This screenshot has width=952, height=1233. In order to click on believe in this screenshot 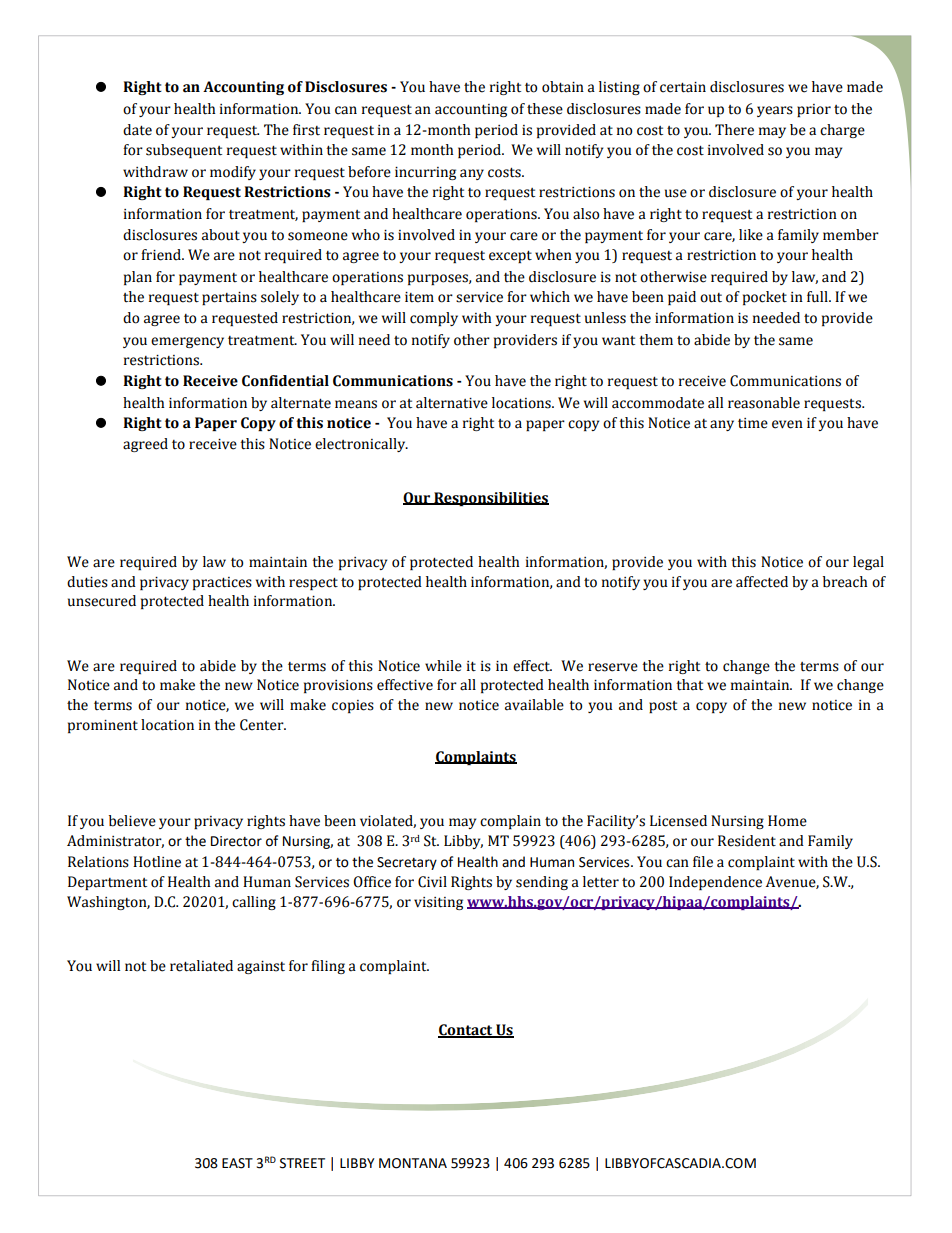, I will do `click(132, 821)`.
